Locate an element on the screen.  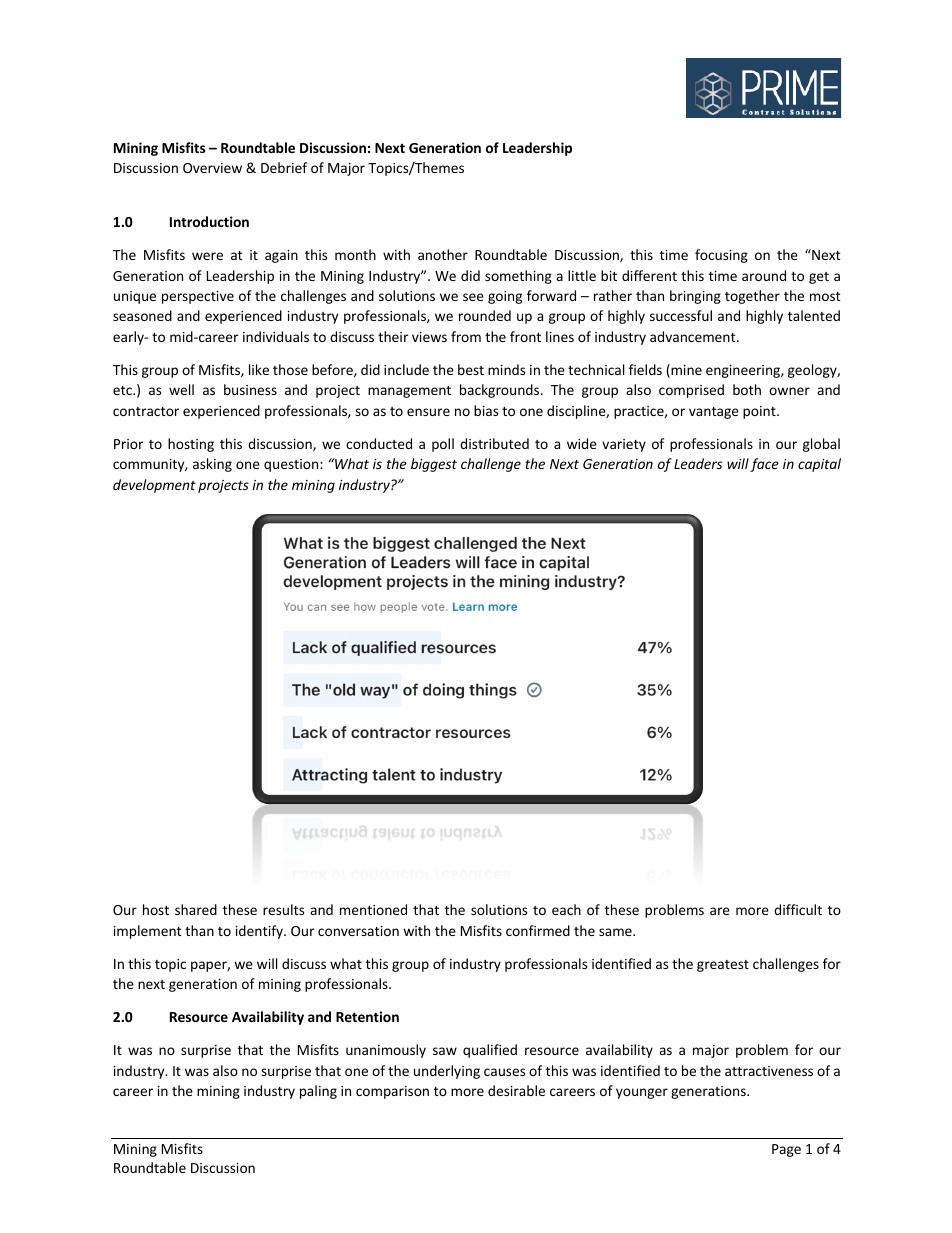
biggest is located at coordinates (434, 465).
